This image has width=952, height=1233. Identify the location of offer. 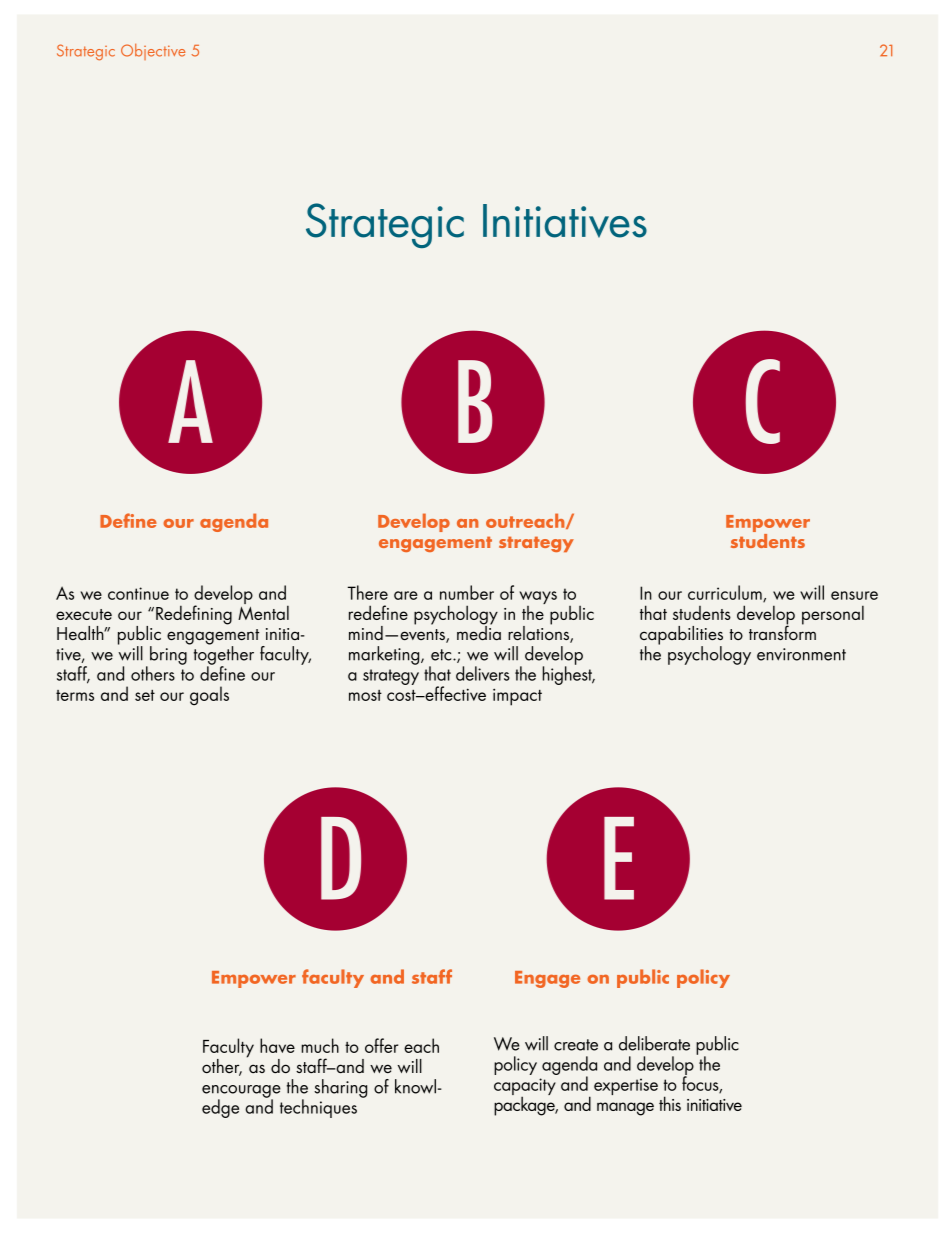
(381, 1045).
